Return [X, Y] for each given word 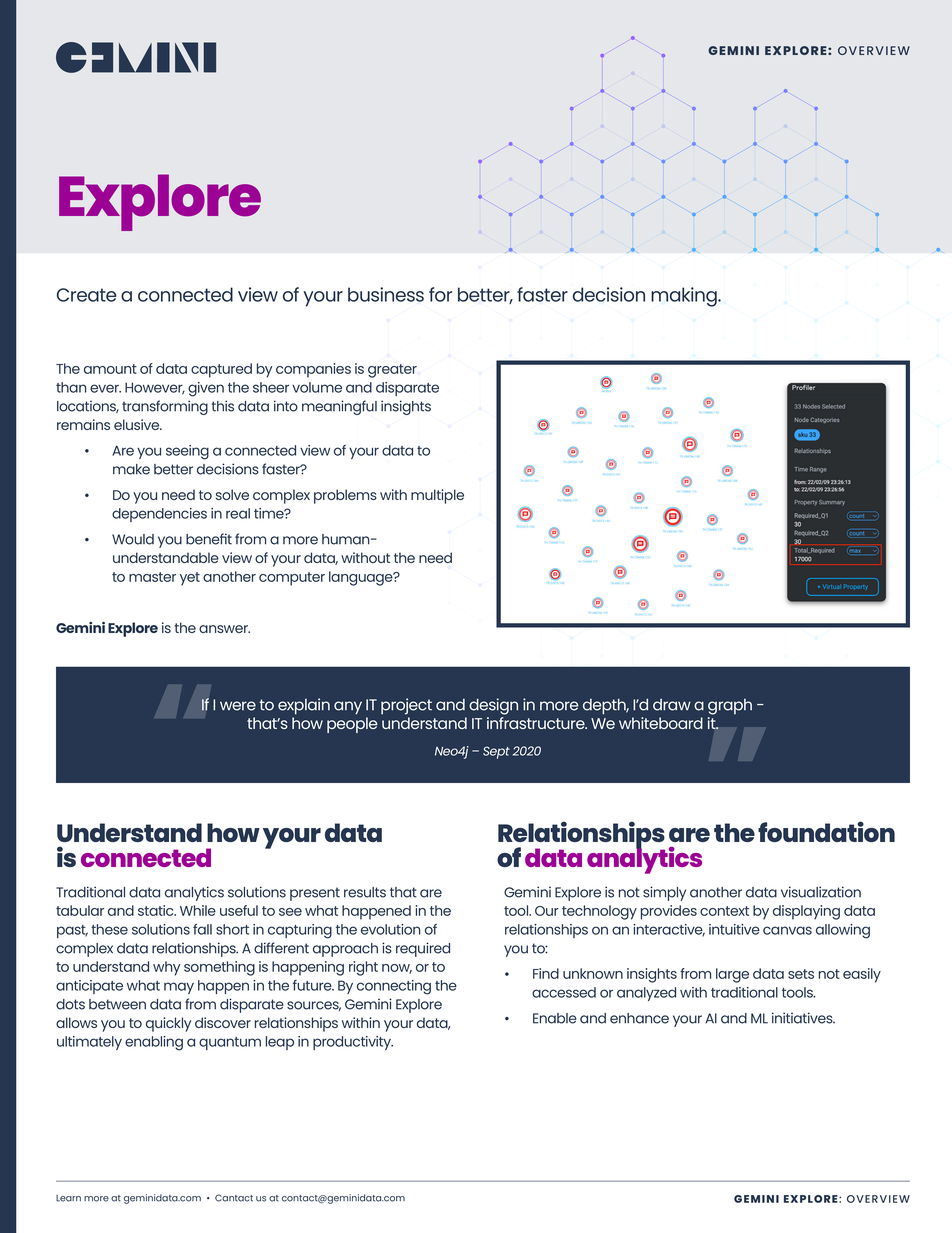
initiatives [803, 1018]
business [386, 294]
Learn [68, 1198]
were [238, 706]
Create [87, 295]
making [685, 297]
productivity [353, 1043]
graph [730, 707]
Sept [496, 752]
